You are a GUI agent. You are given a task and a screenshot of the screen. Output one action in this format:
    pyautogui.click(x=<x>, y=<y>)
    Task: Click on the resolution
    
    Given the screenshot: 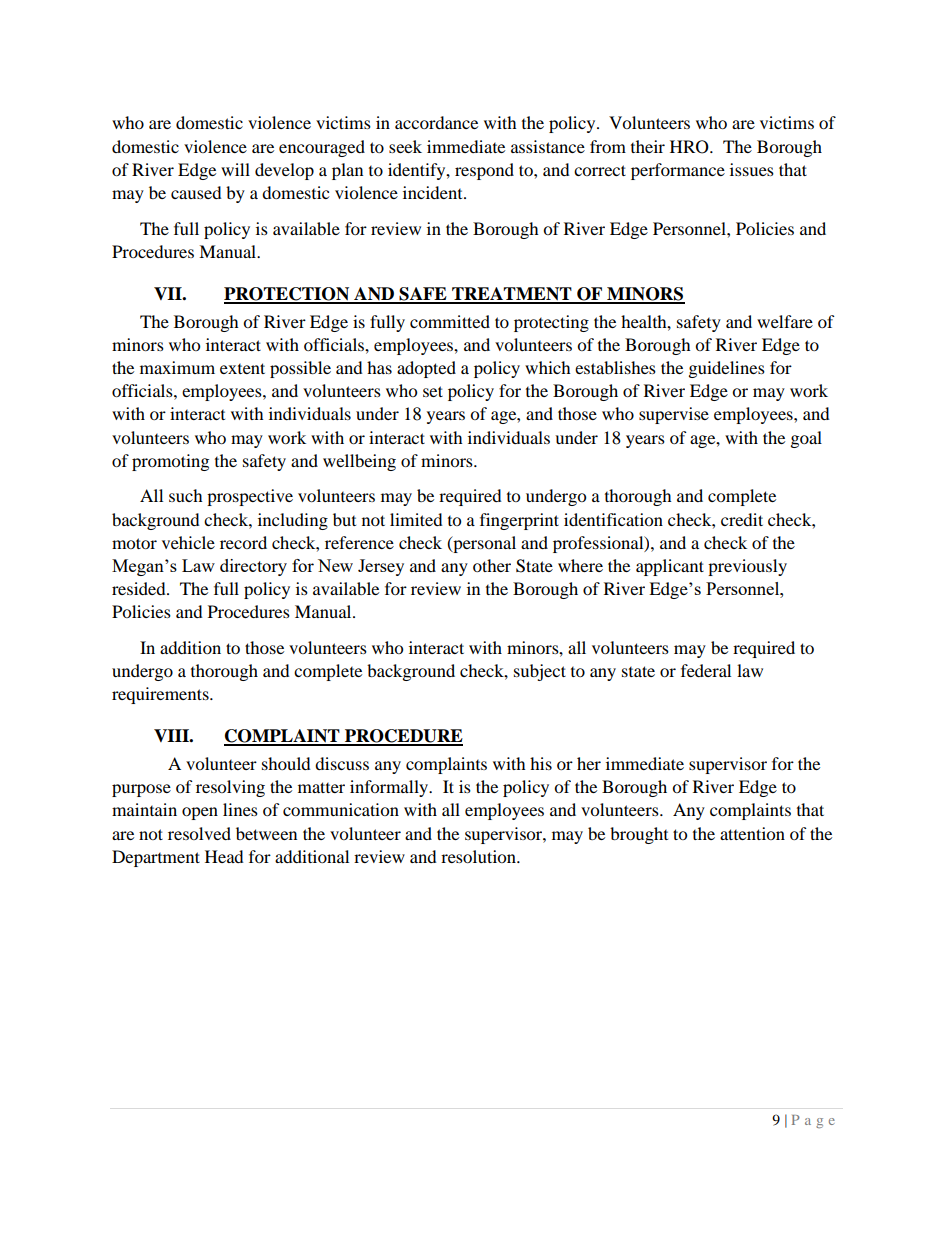 What is the action you would take?
    pyautogui.click(x=479, y=856)
